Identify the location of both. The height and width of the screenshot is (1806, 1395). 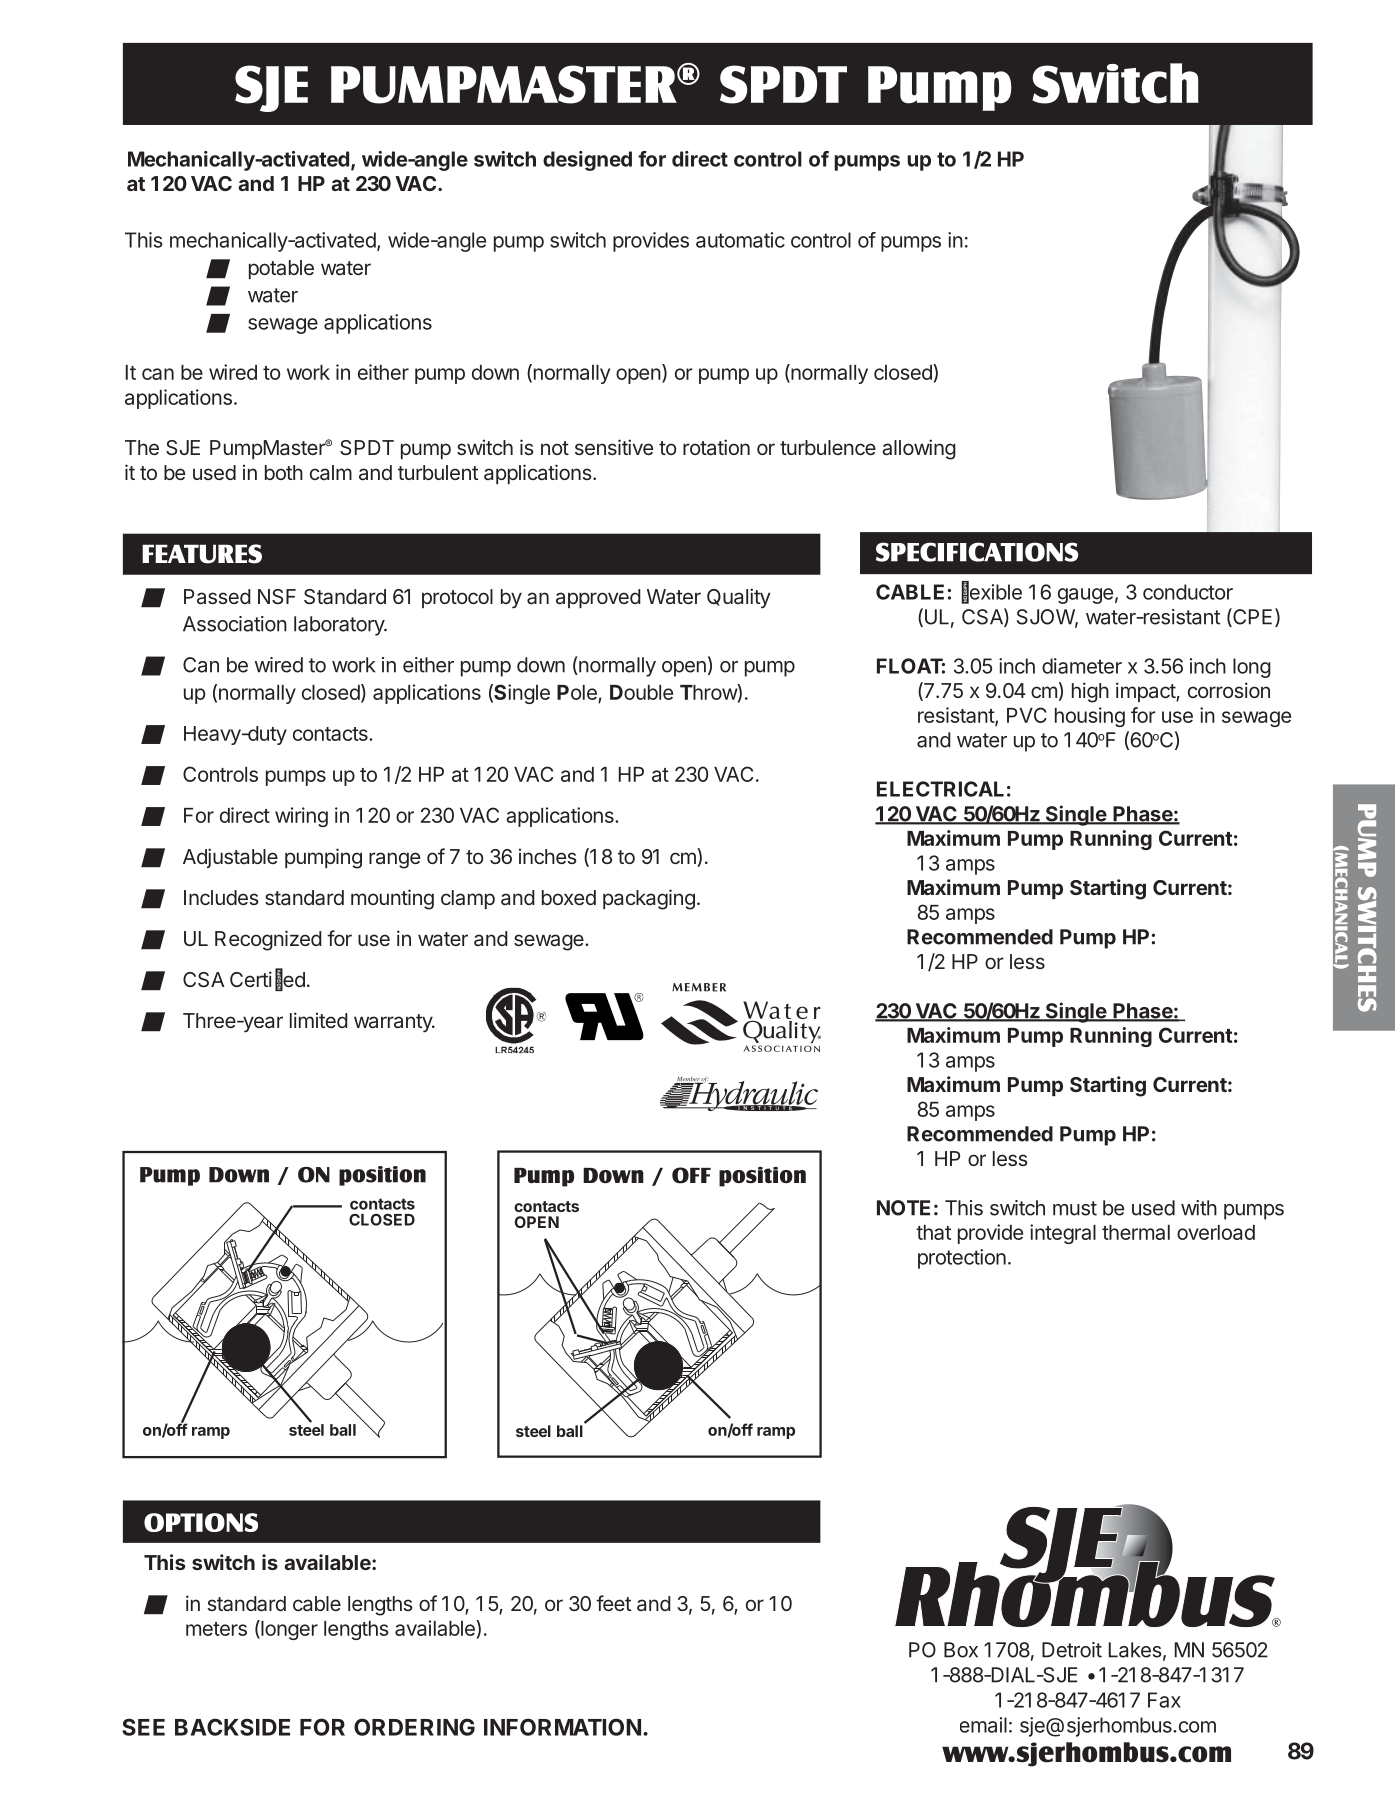
(284, 472).
